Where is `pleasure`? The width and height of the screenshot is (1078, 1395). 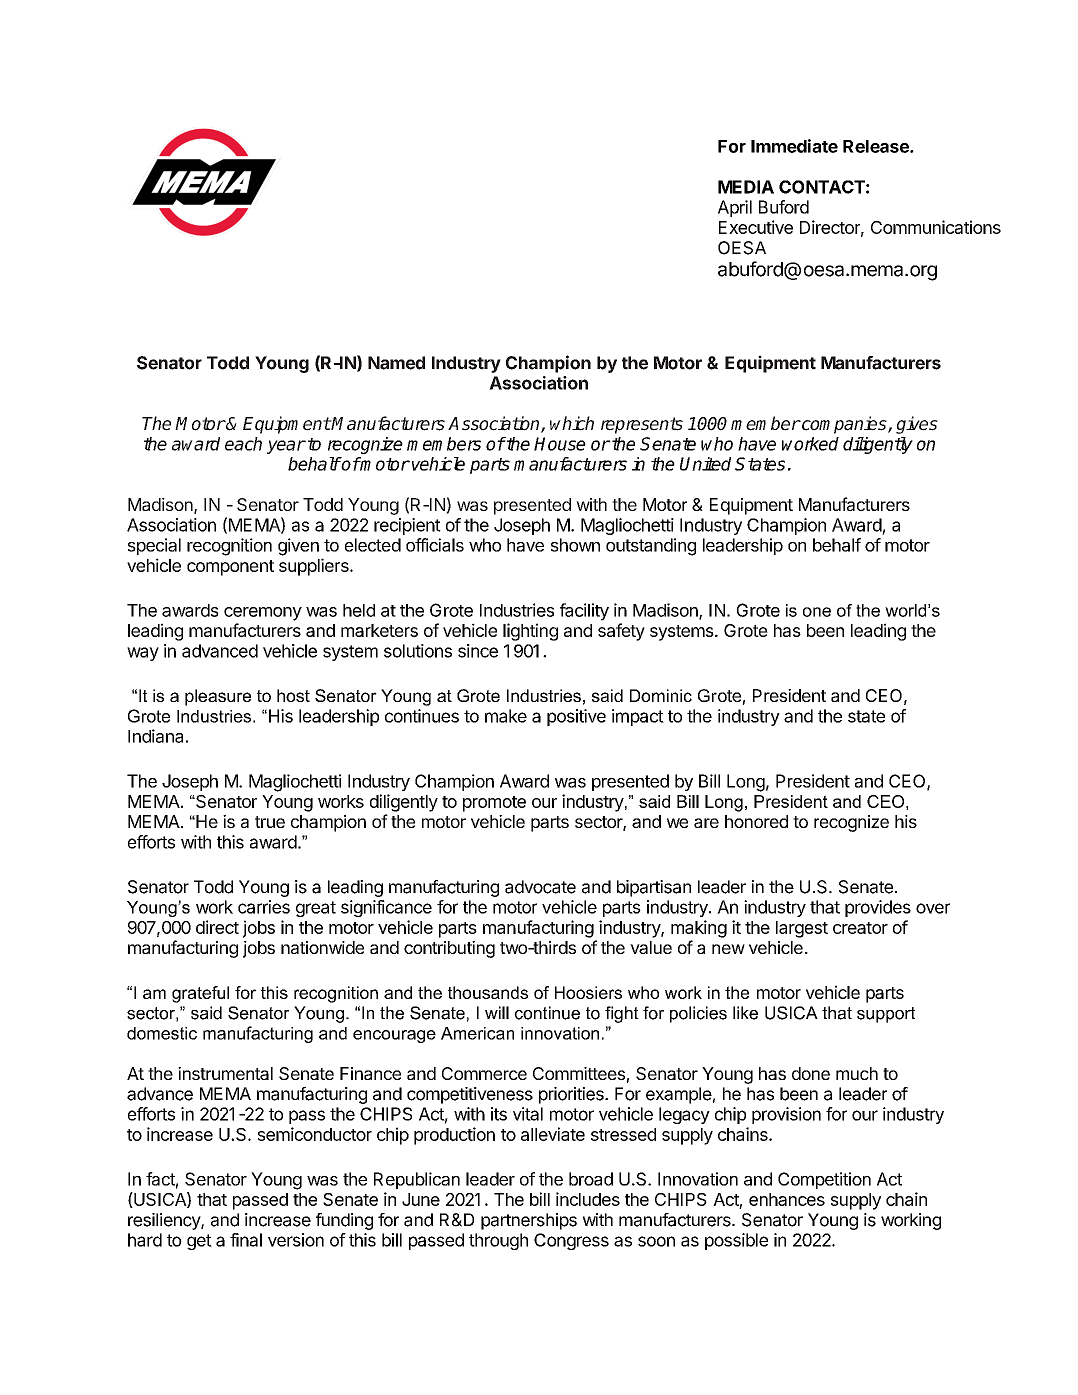 pleasure is located at coordinates (218, 697).
